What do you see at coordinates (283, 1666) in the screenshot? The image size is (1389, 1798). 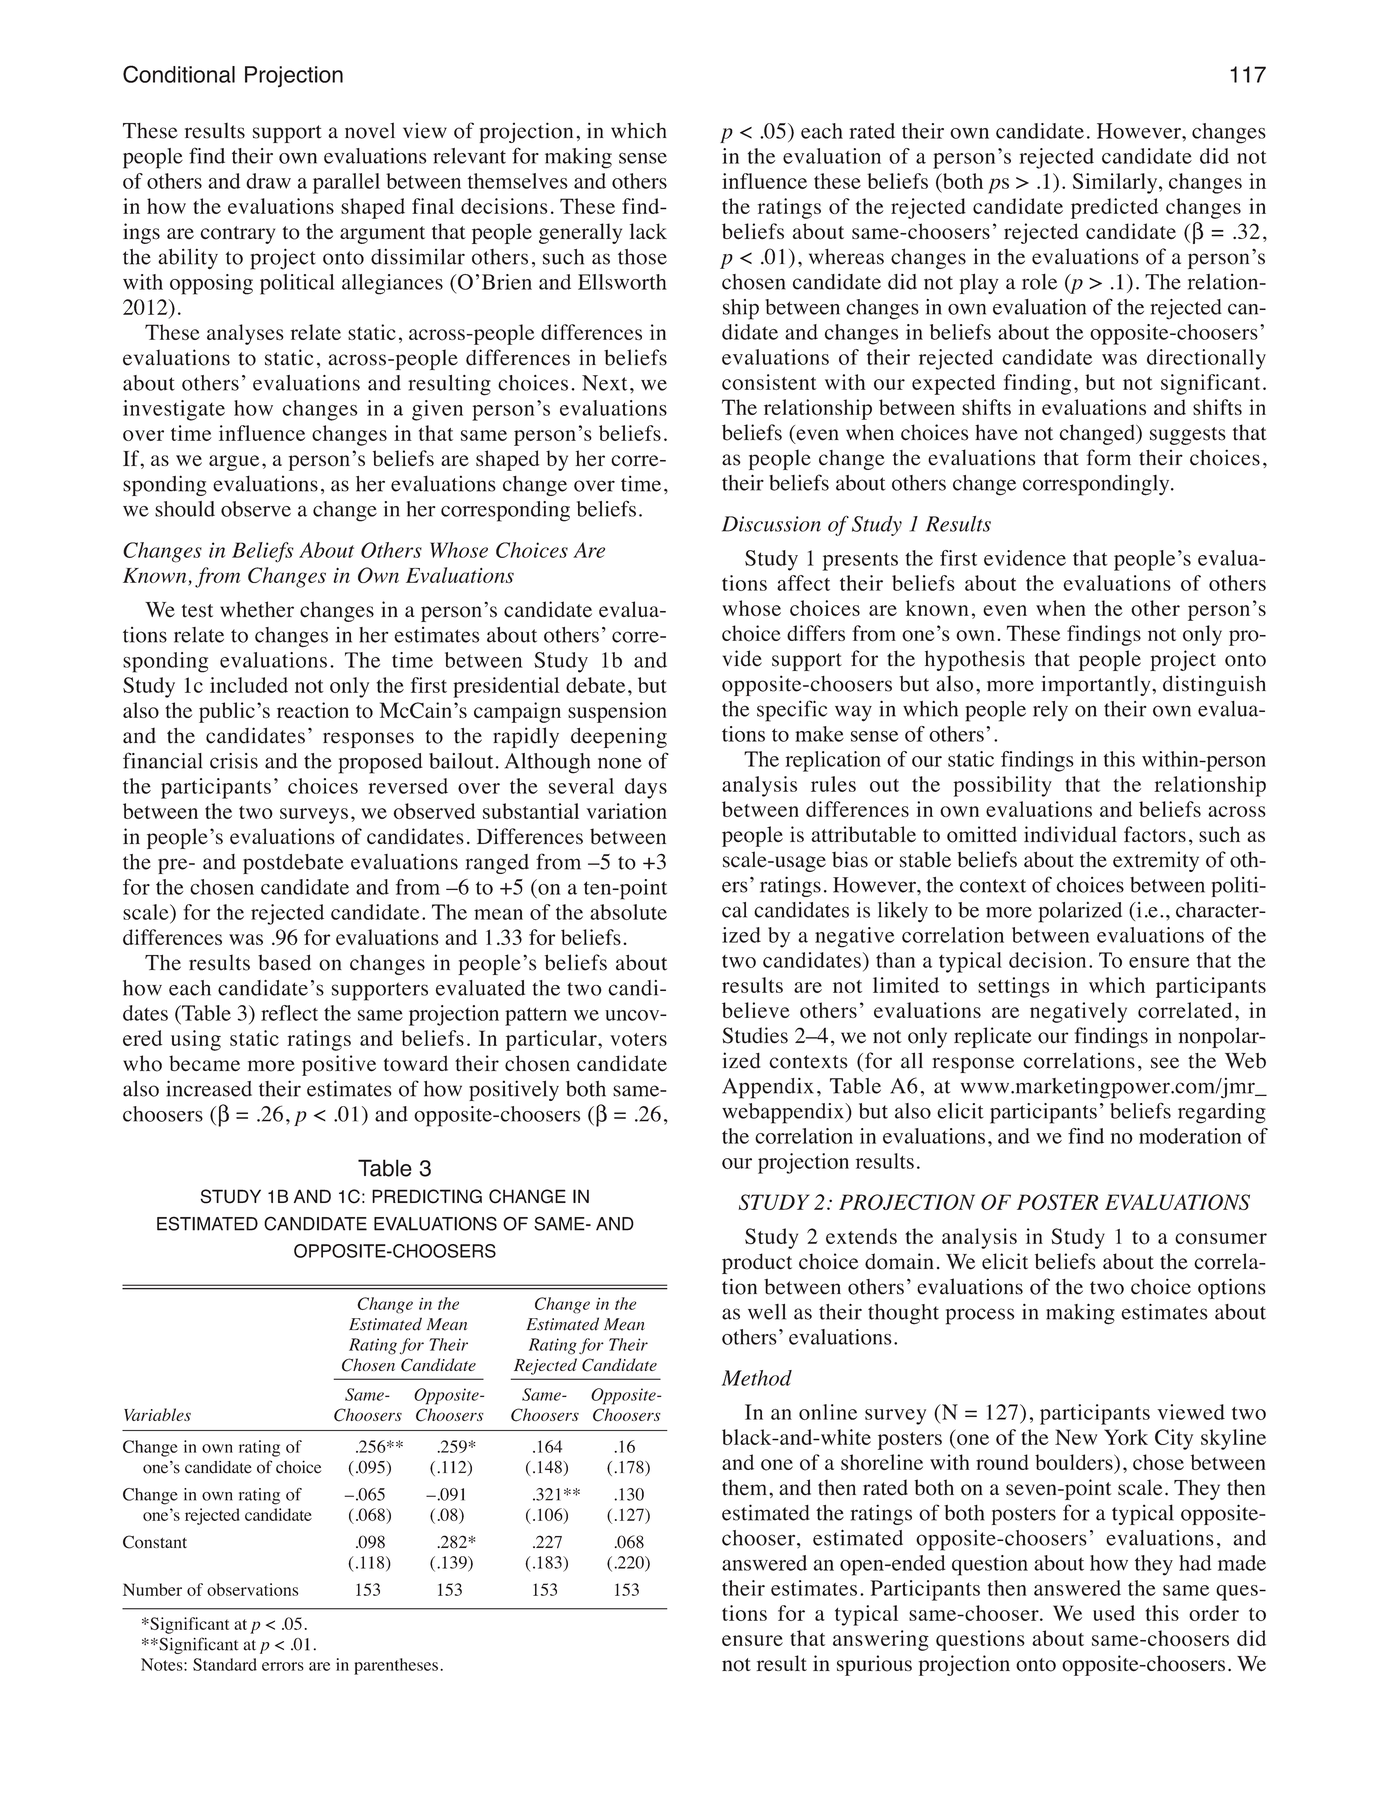 I see `errors` at bounding box center [283, 1666].
